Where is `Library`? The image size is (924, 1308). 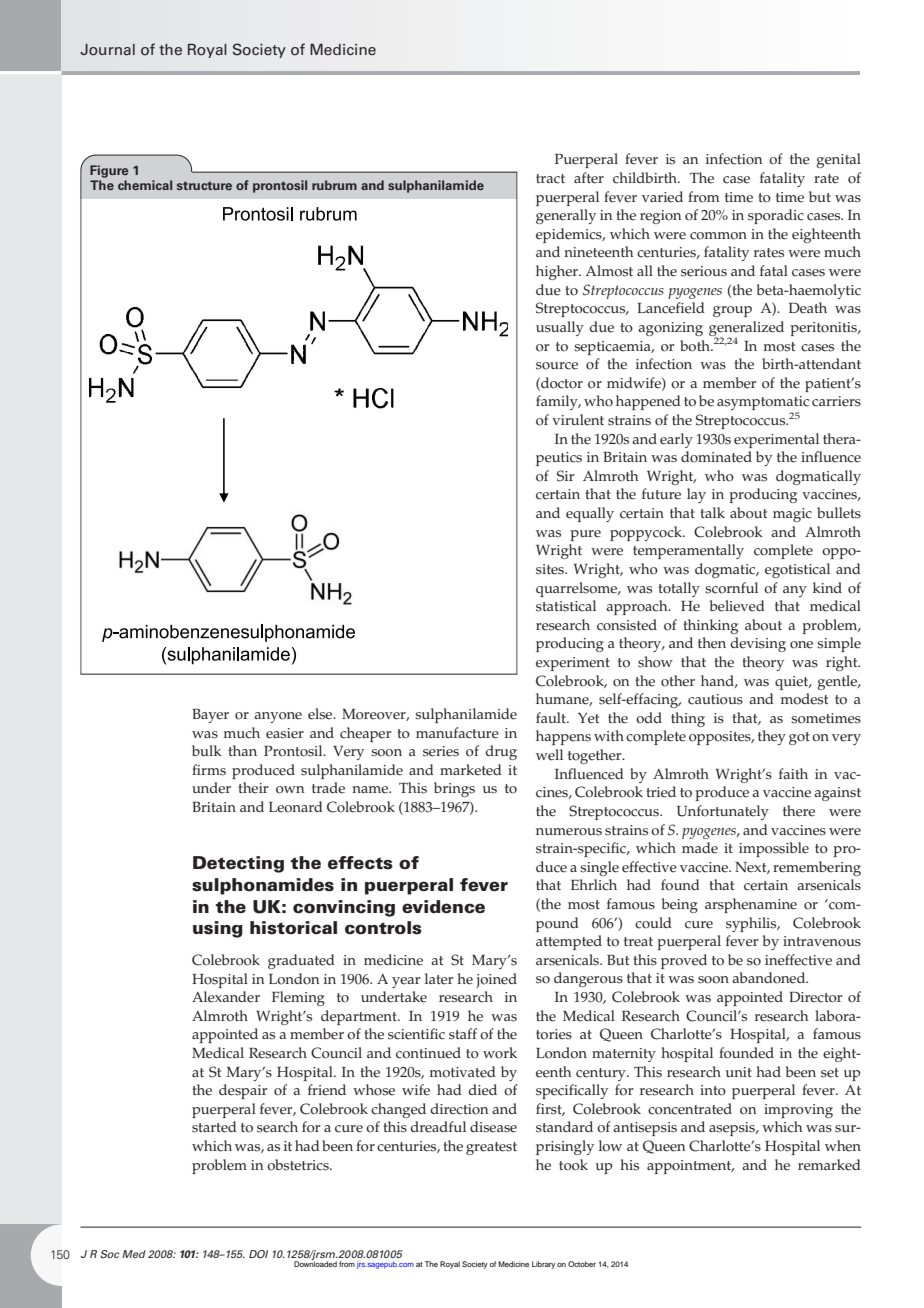
Library is located at coordinates (543, 1265).
